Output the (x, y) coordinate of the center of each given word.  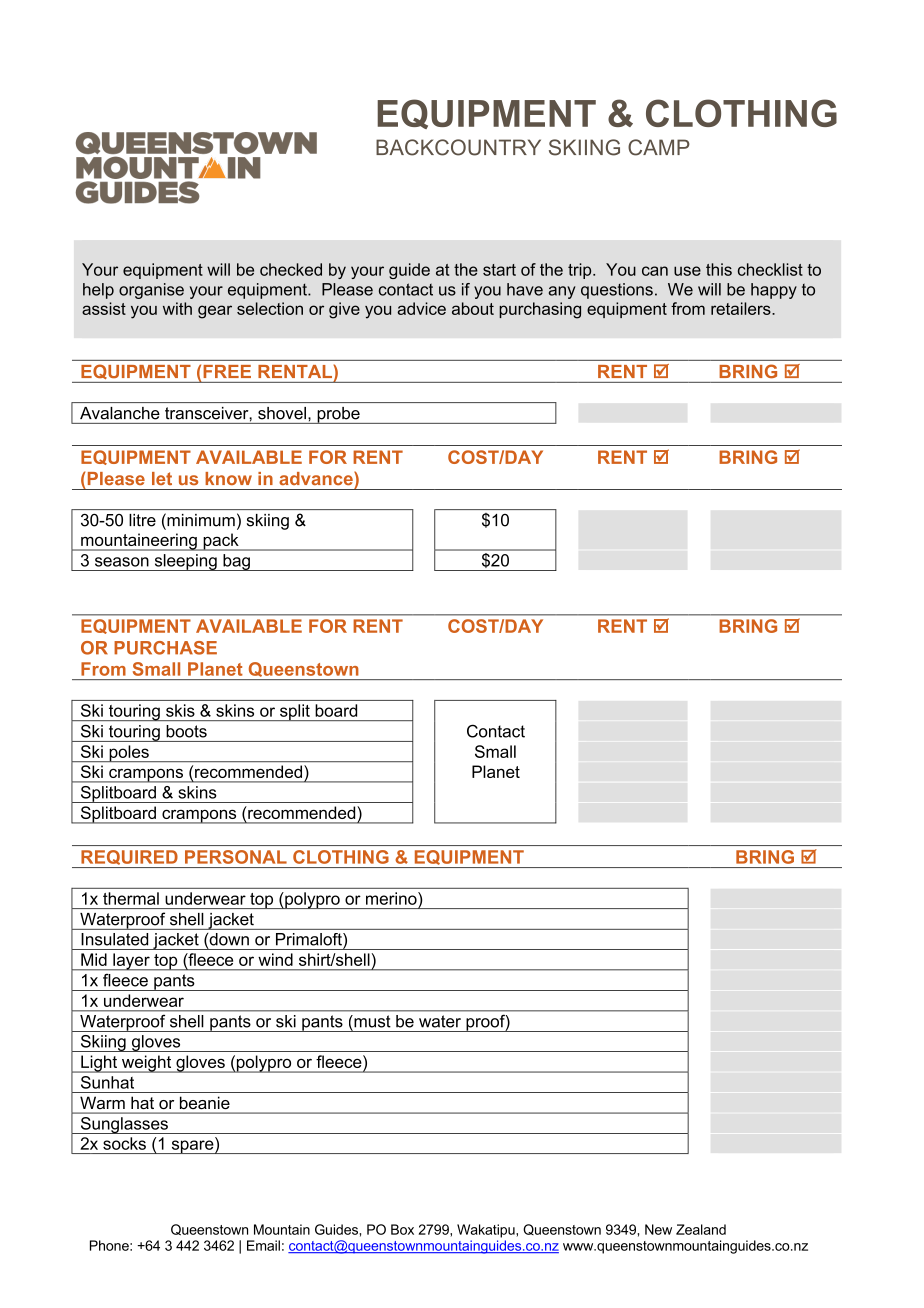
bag (236, 562)
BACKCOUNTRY (458, 147)
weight (147, 1064)
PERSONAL (236, 857)
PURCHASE (165, 648)
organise (151, 291)
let (162, 478)
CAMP (659, 147)
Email (263, 1245)
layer (131, 962)
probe (338, 415)
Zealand (701, 1229)
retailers (742, 308)
